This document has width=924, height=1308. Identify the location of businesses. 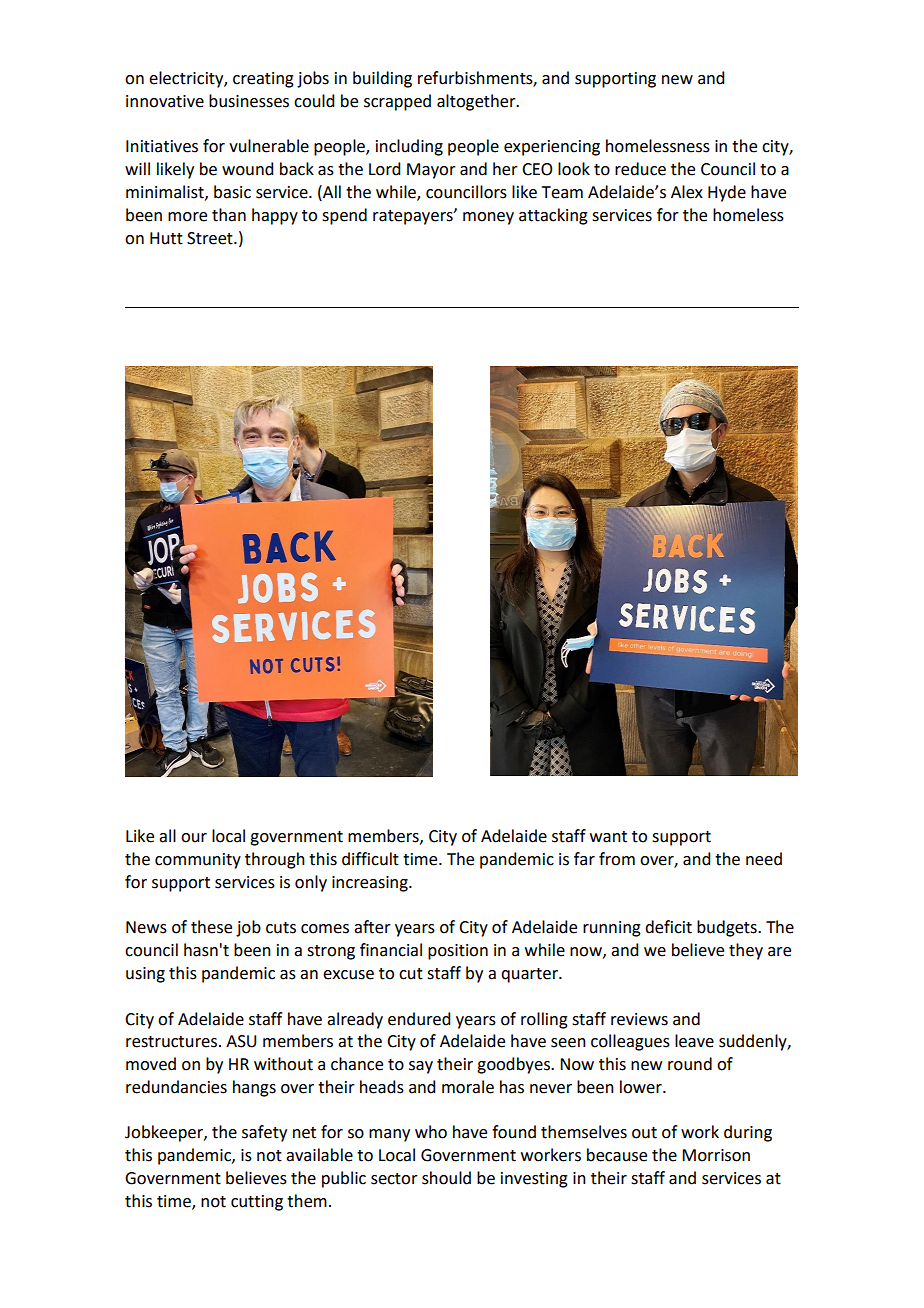
(249, 101).
